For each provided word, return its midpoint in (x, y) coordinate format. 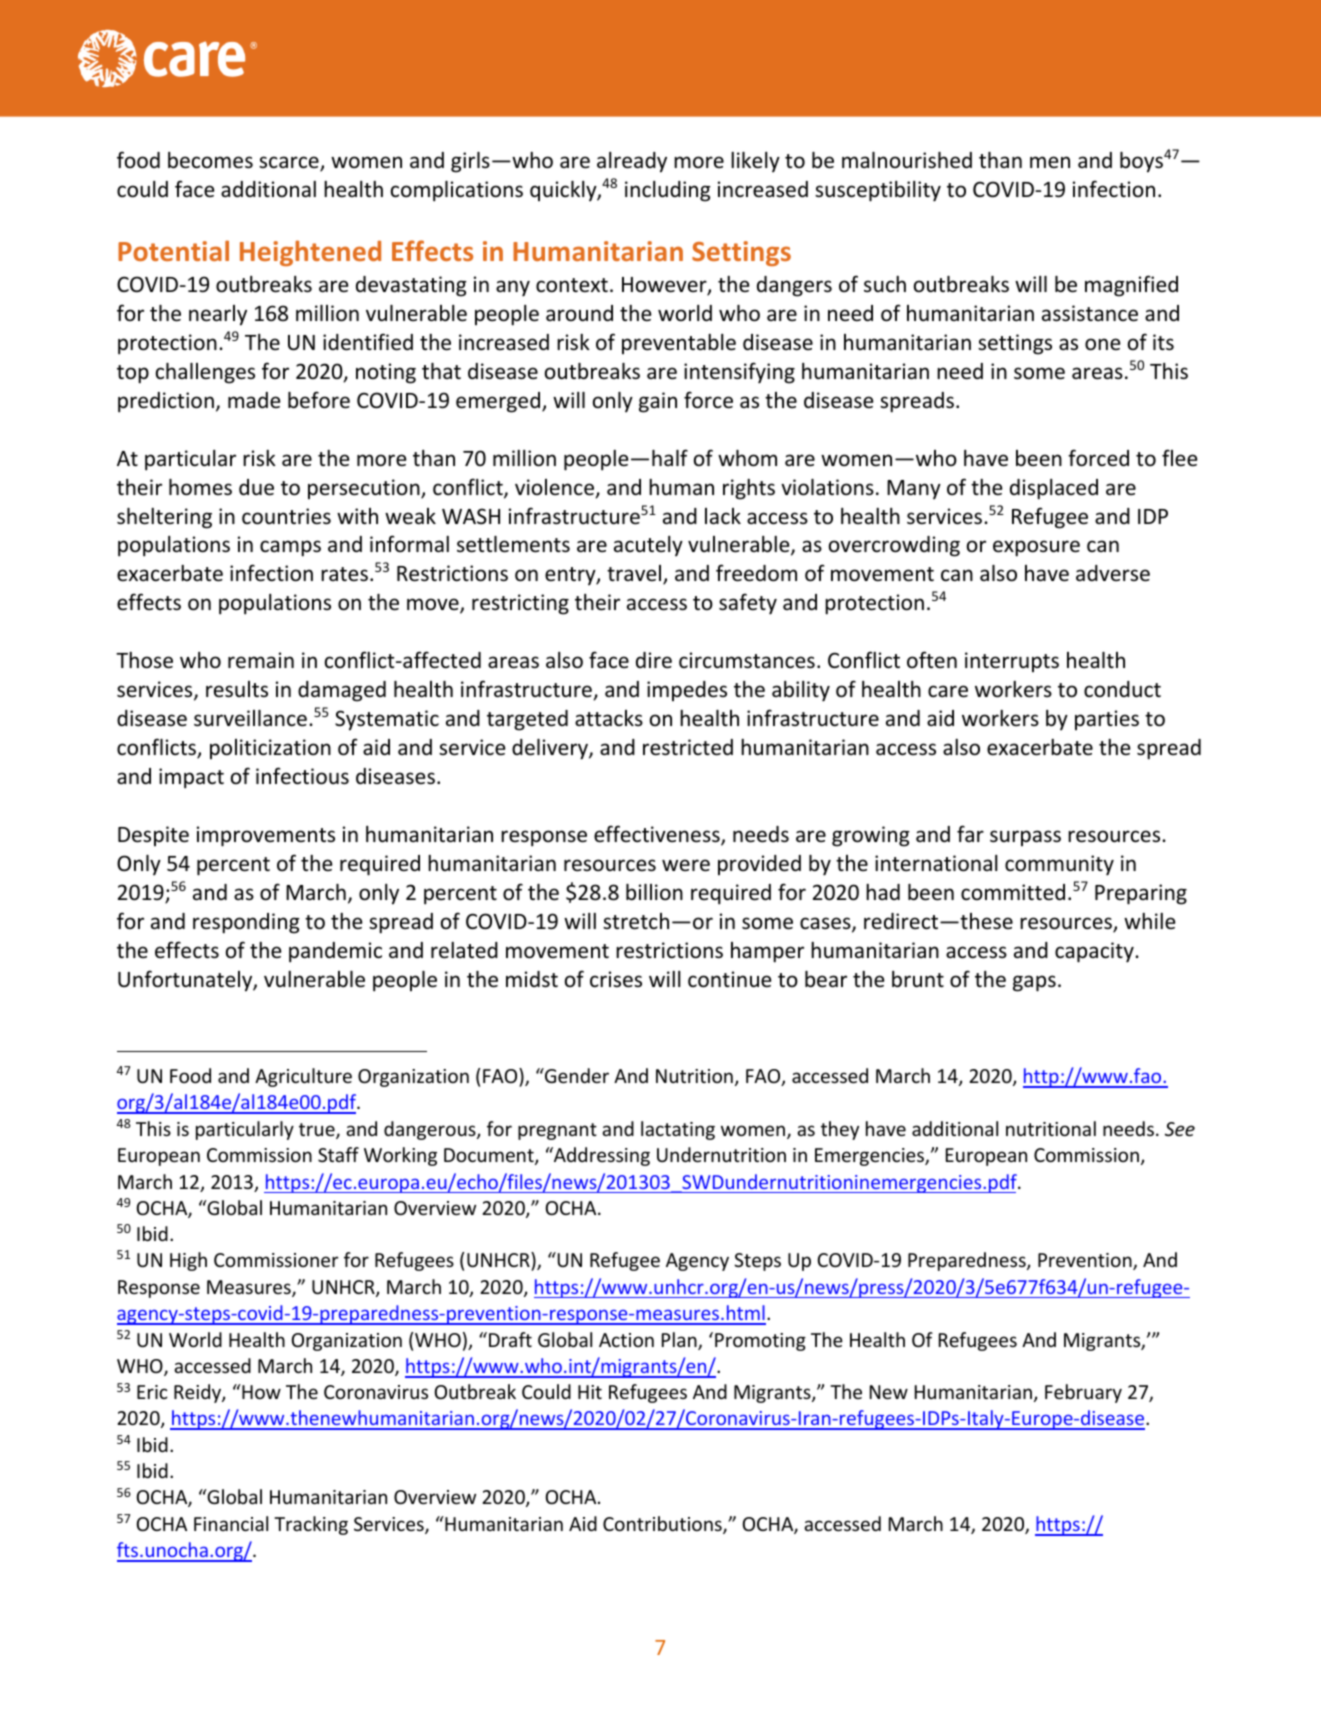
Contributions (663, 1525)
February (1083, 1393)
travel (635, 574)
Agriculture (303, 1077)
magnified (1131, 286)
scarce (290, 163)
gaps (1034, 983)
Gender (576, 1075)
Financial (231, 1523)
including (668, 191)
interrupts (1012, 662)
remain (261, 660)
